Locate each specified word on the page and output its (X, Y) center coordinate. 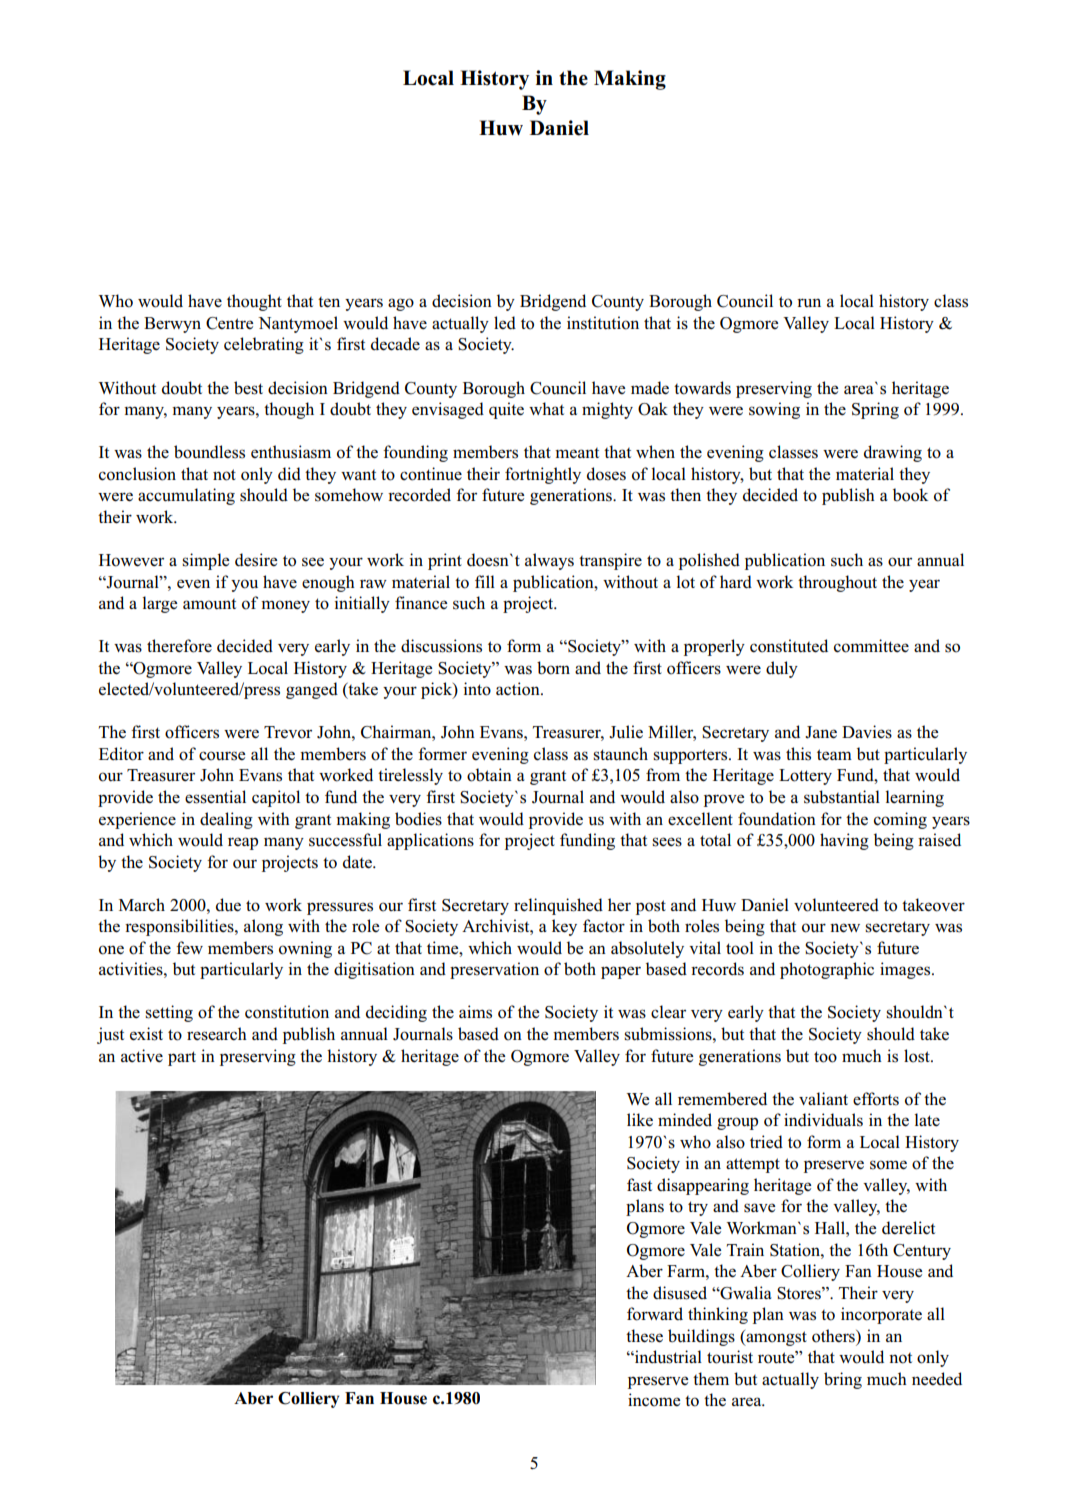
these (644, 1336)
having (844, 841)
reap (243, 843)
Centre (229, 323)
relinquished (558, 906)
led (505, 323)
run (809, 303)
